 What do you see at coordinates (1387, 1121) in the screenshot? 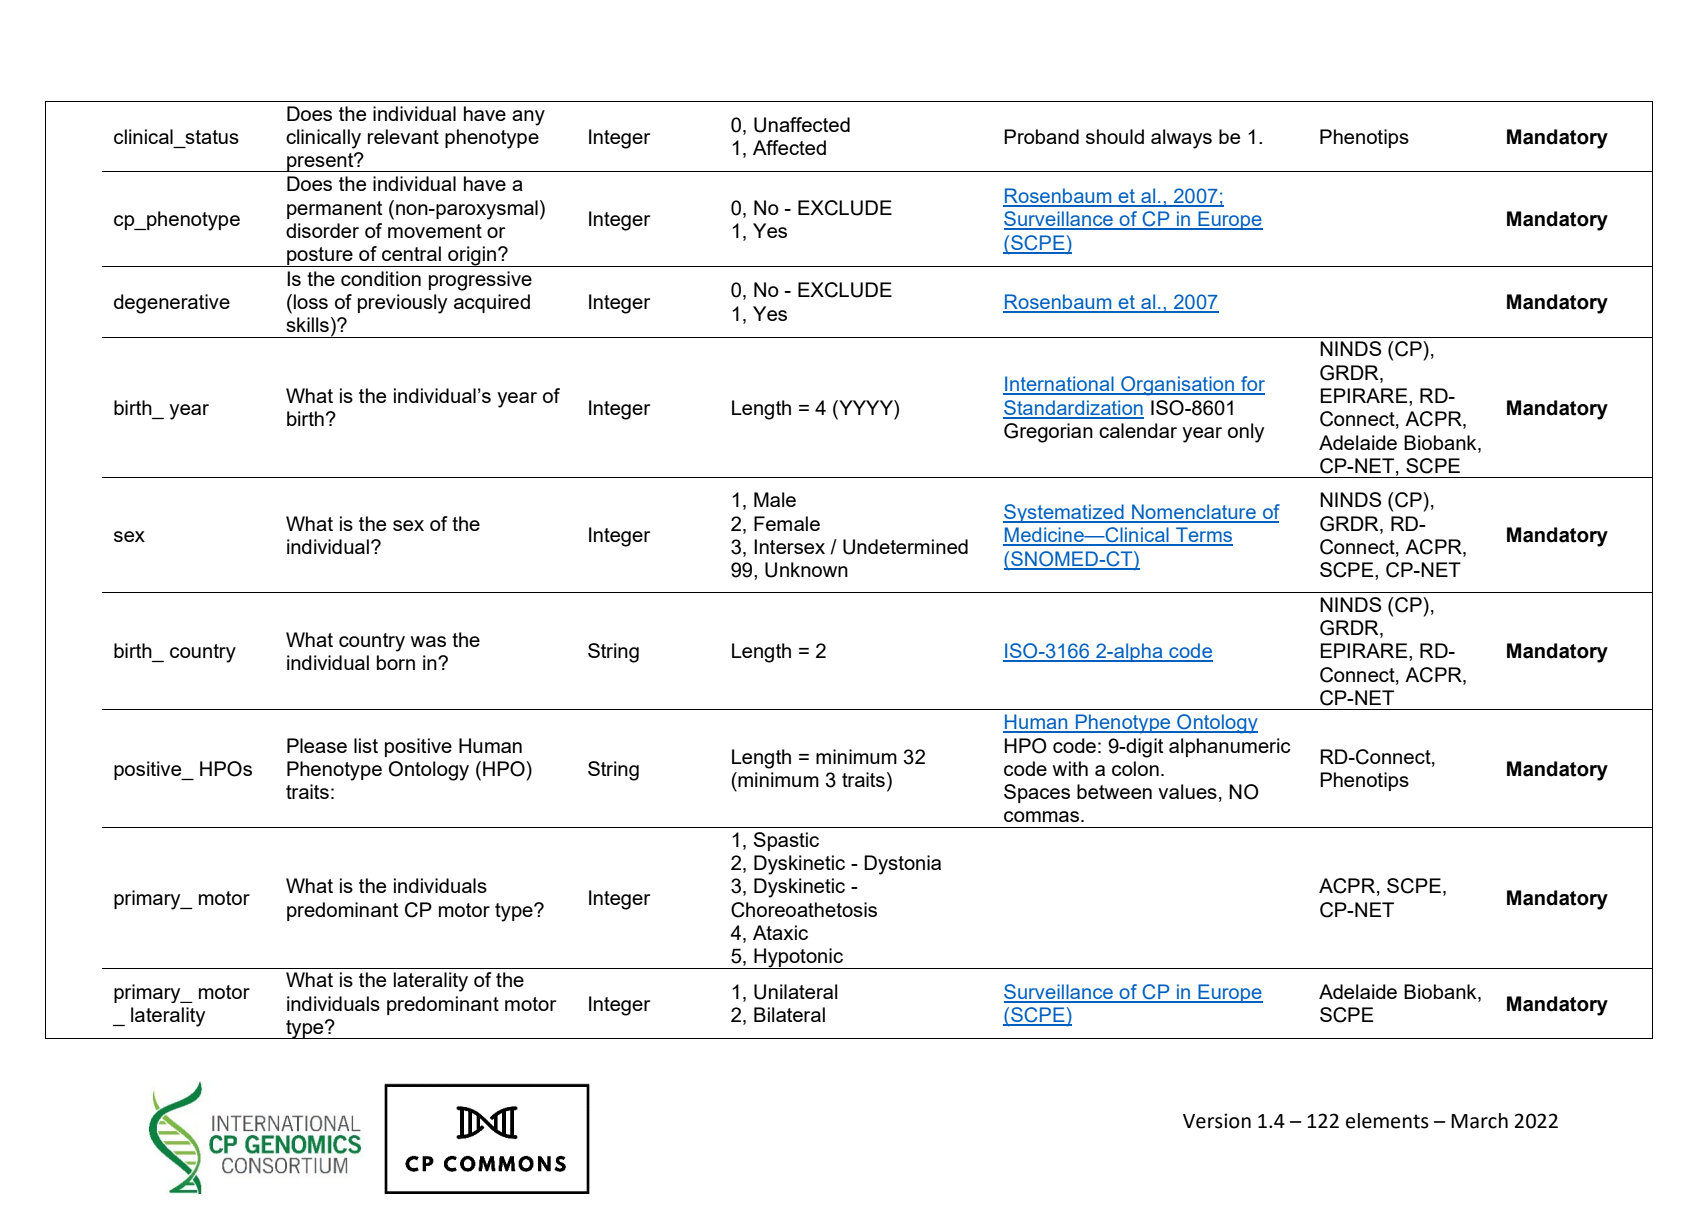
I see `elements` at bounding box center [1387, 1121].
